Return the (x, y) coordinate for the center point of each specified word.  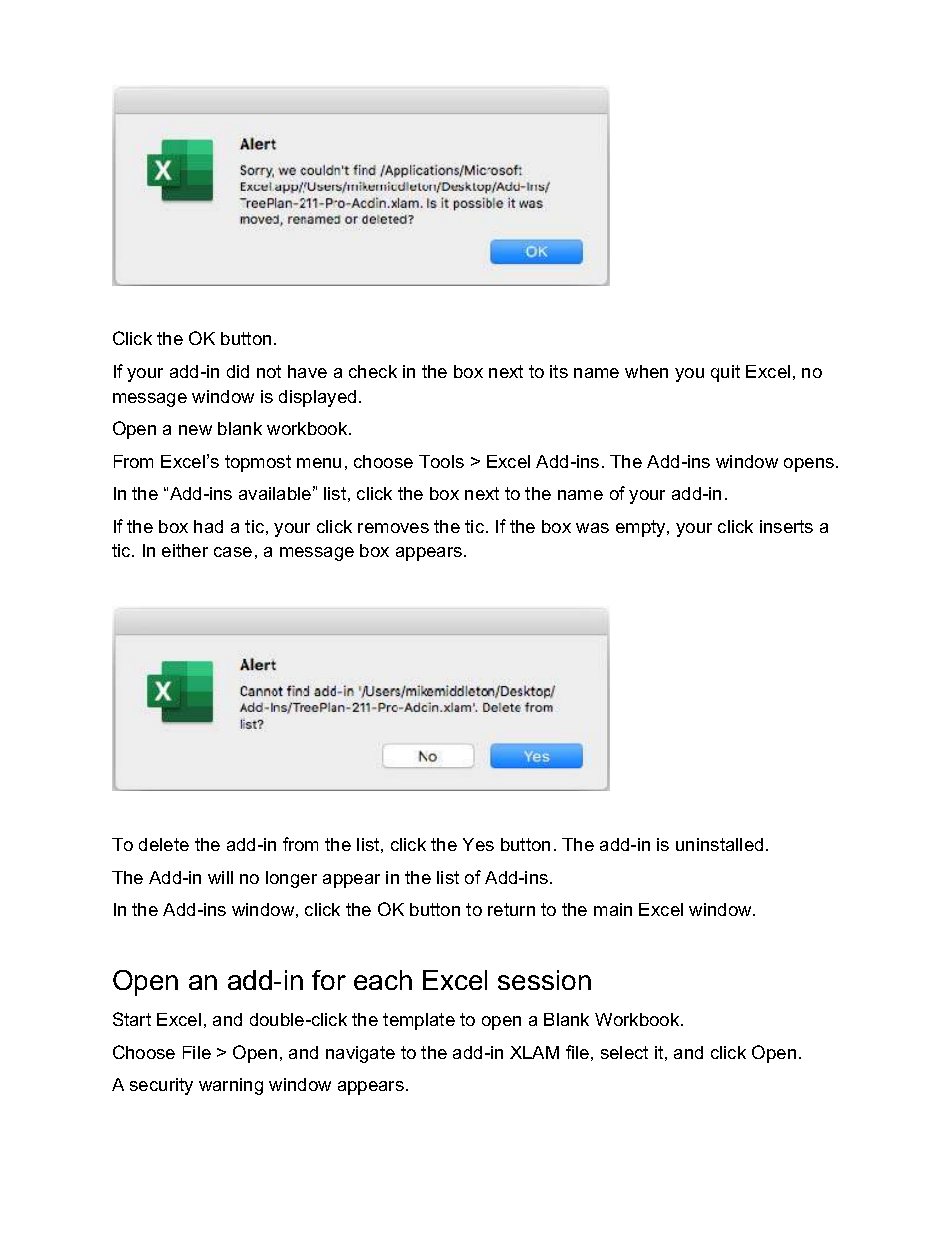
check (373, 371)
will (220, 877)
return (511, 909)
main (613, 909)
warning (231, 1086)
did (238, 371)
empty (642, 528)
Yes (478, 844)
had (208, 526)
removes (393, 528)
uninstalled (719, 844)
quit (725, 373)
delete (164, 844)
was (592, 528)
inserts (786, 526)
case (233, 552)
